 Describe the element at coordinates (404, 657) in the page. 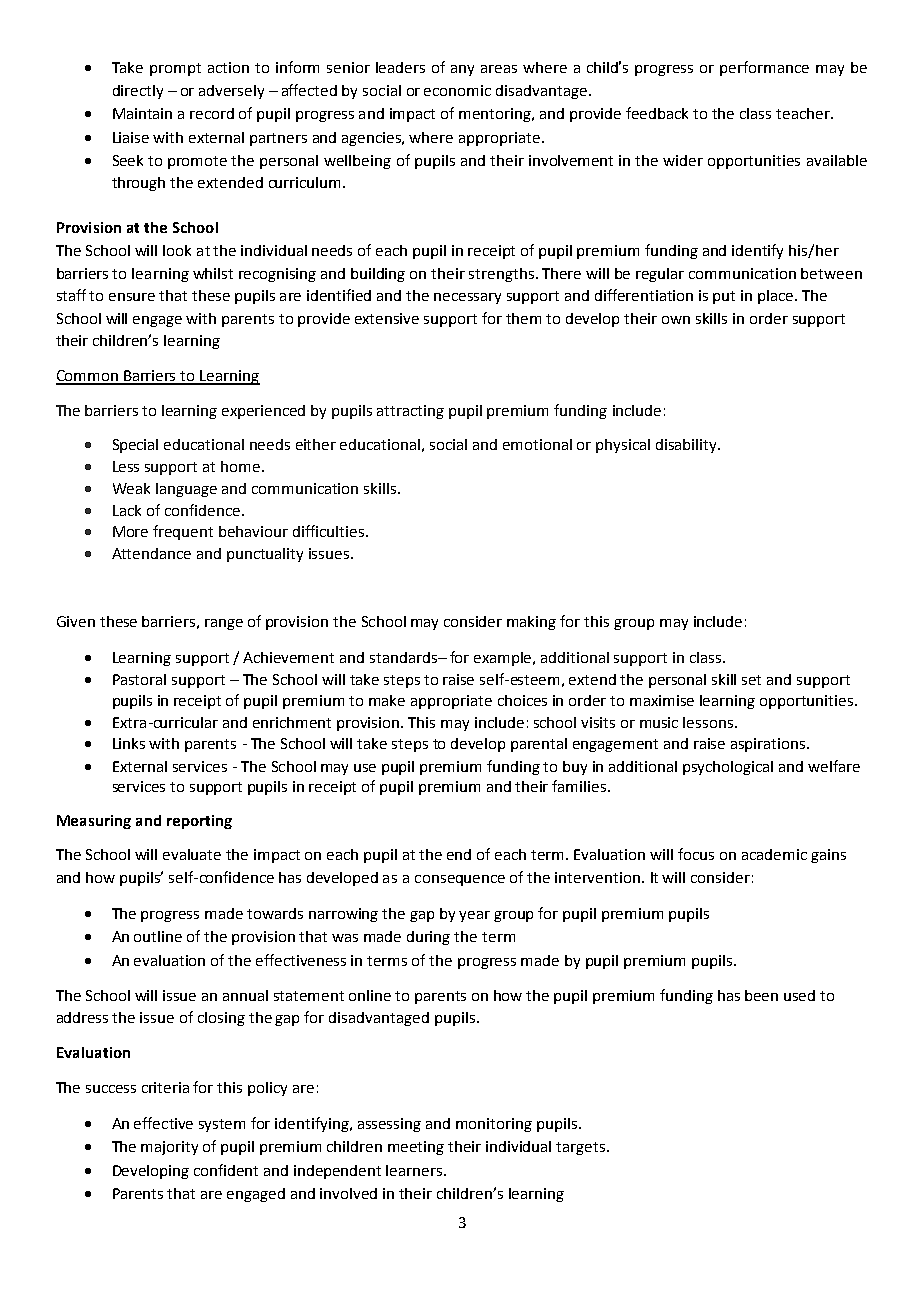

I see `standards` at that location.
